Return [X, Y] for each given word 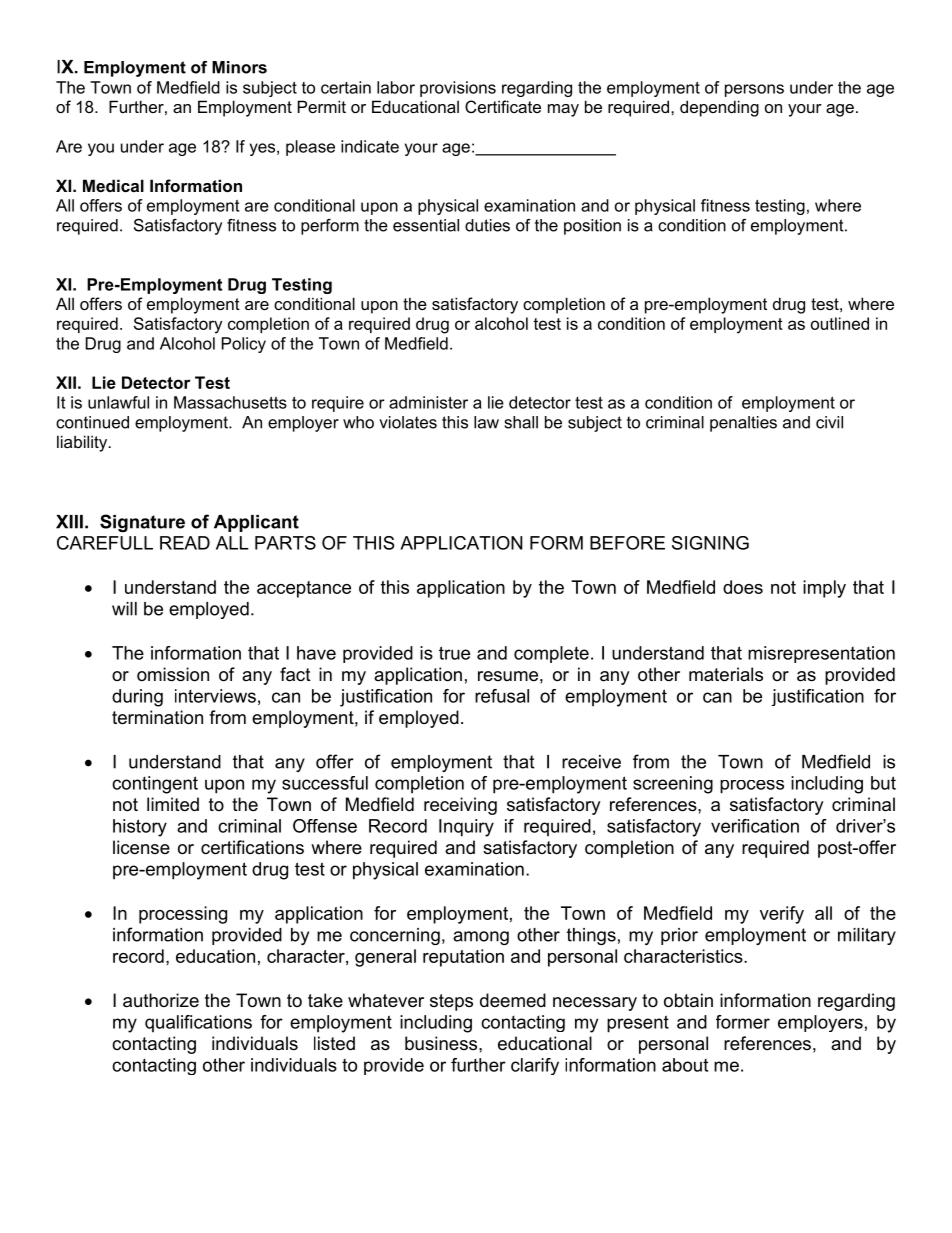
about [685, 1065]
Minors [239, 67]
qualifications [198, 1023]
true [454, 653]
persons [754, 90]
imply [824, 589]
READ [185, 543]
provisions [458, 89]
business [442, 1043]
